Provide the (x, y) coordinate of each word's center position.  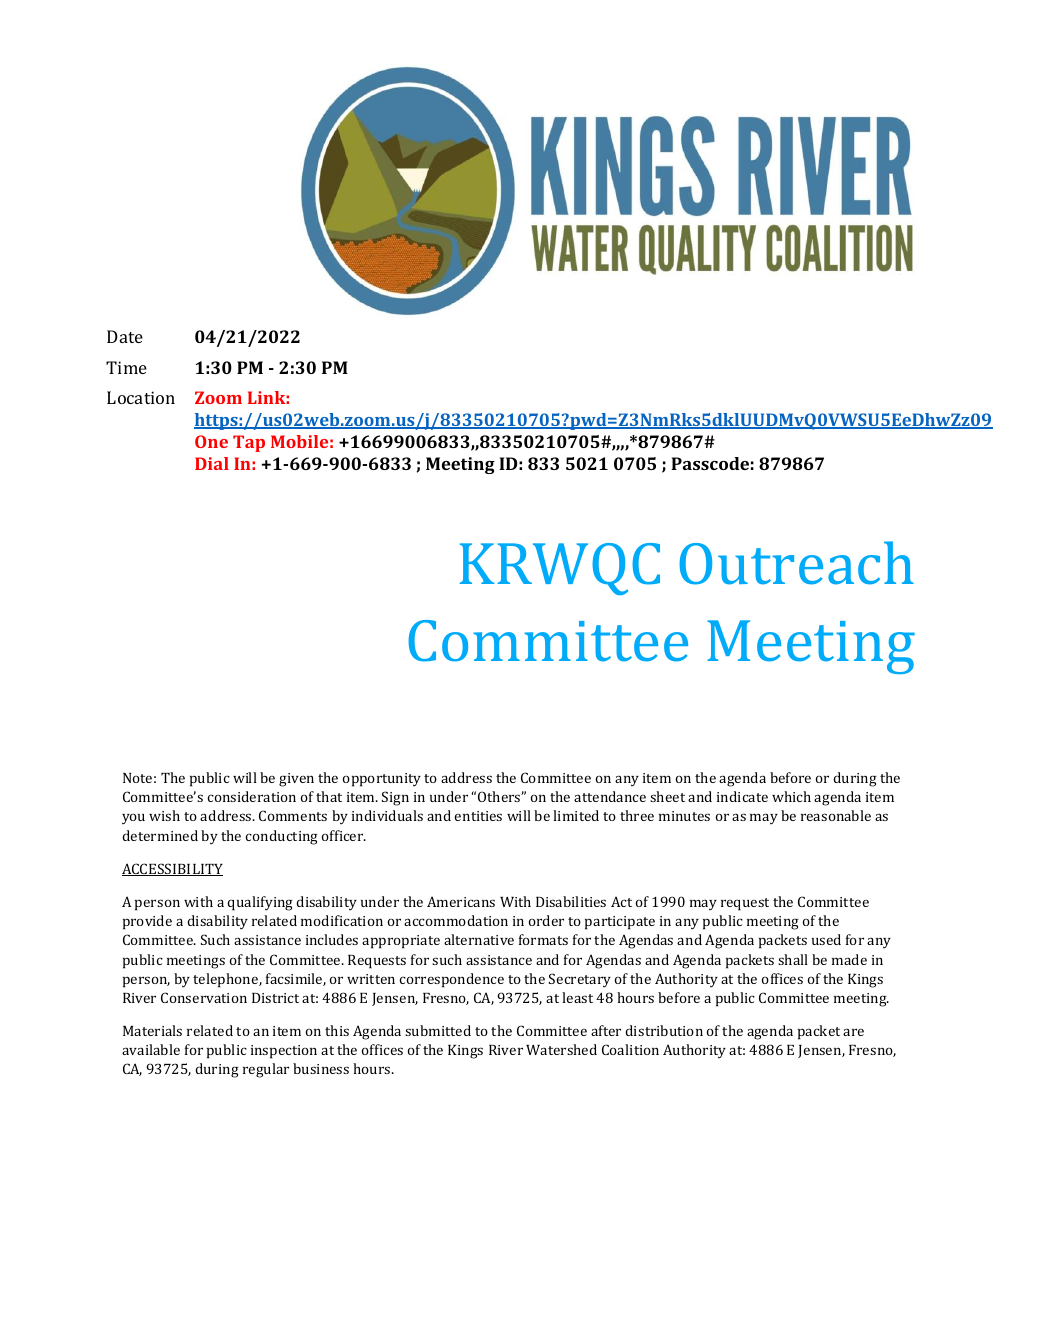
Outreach (796, 563)
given (296, 780)
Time (126, 367)
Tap (249, 443)
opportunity (381, 780)
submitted (438, 1030)
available (151, 1049)
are (853, 1032)
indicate (742, 796)
